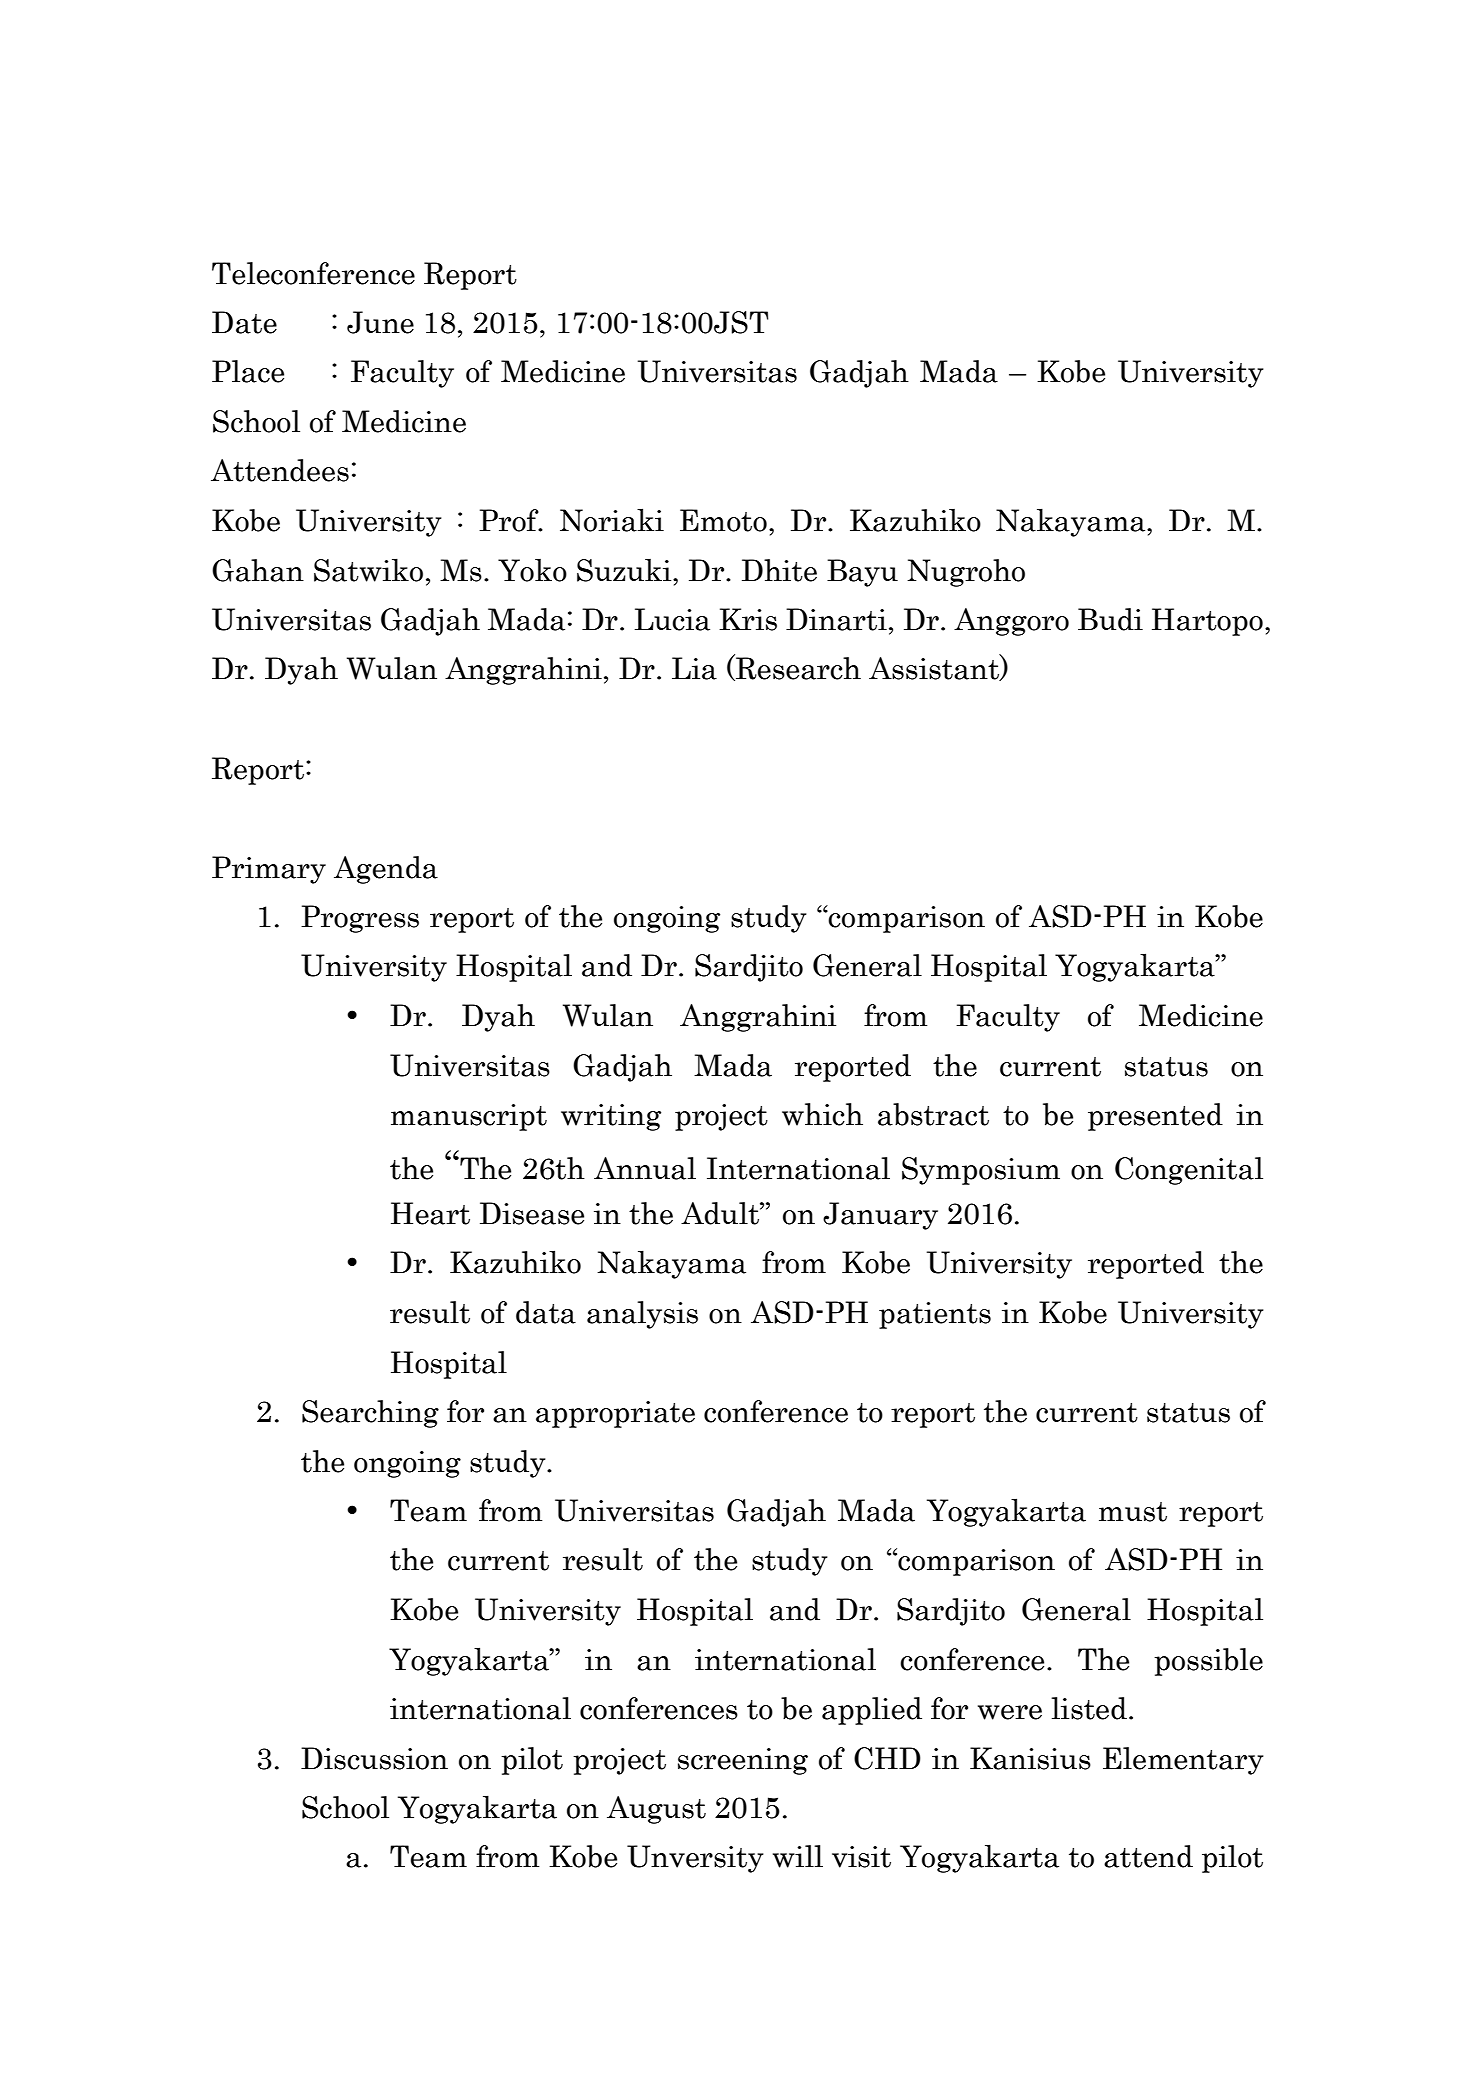  I want to click on Discussion, so click(374, 1758).
